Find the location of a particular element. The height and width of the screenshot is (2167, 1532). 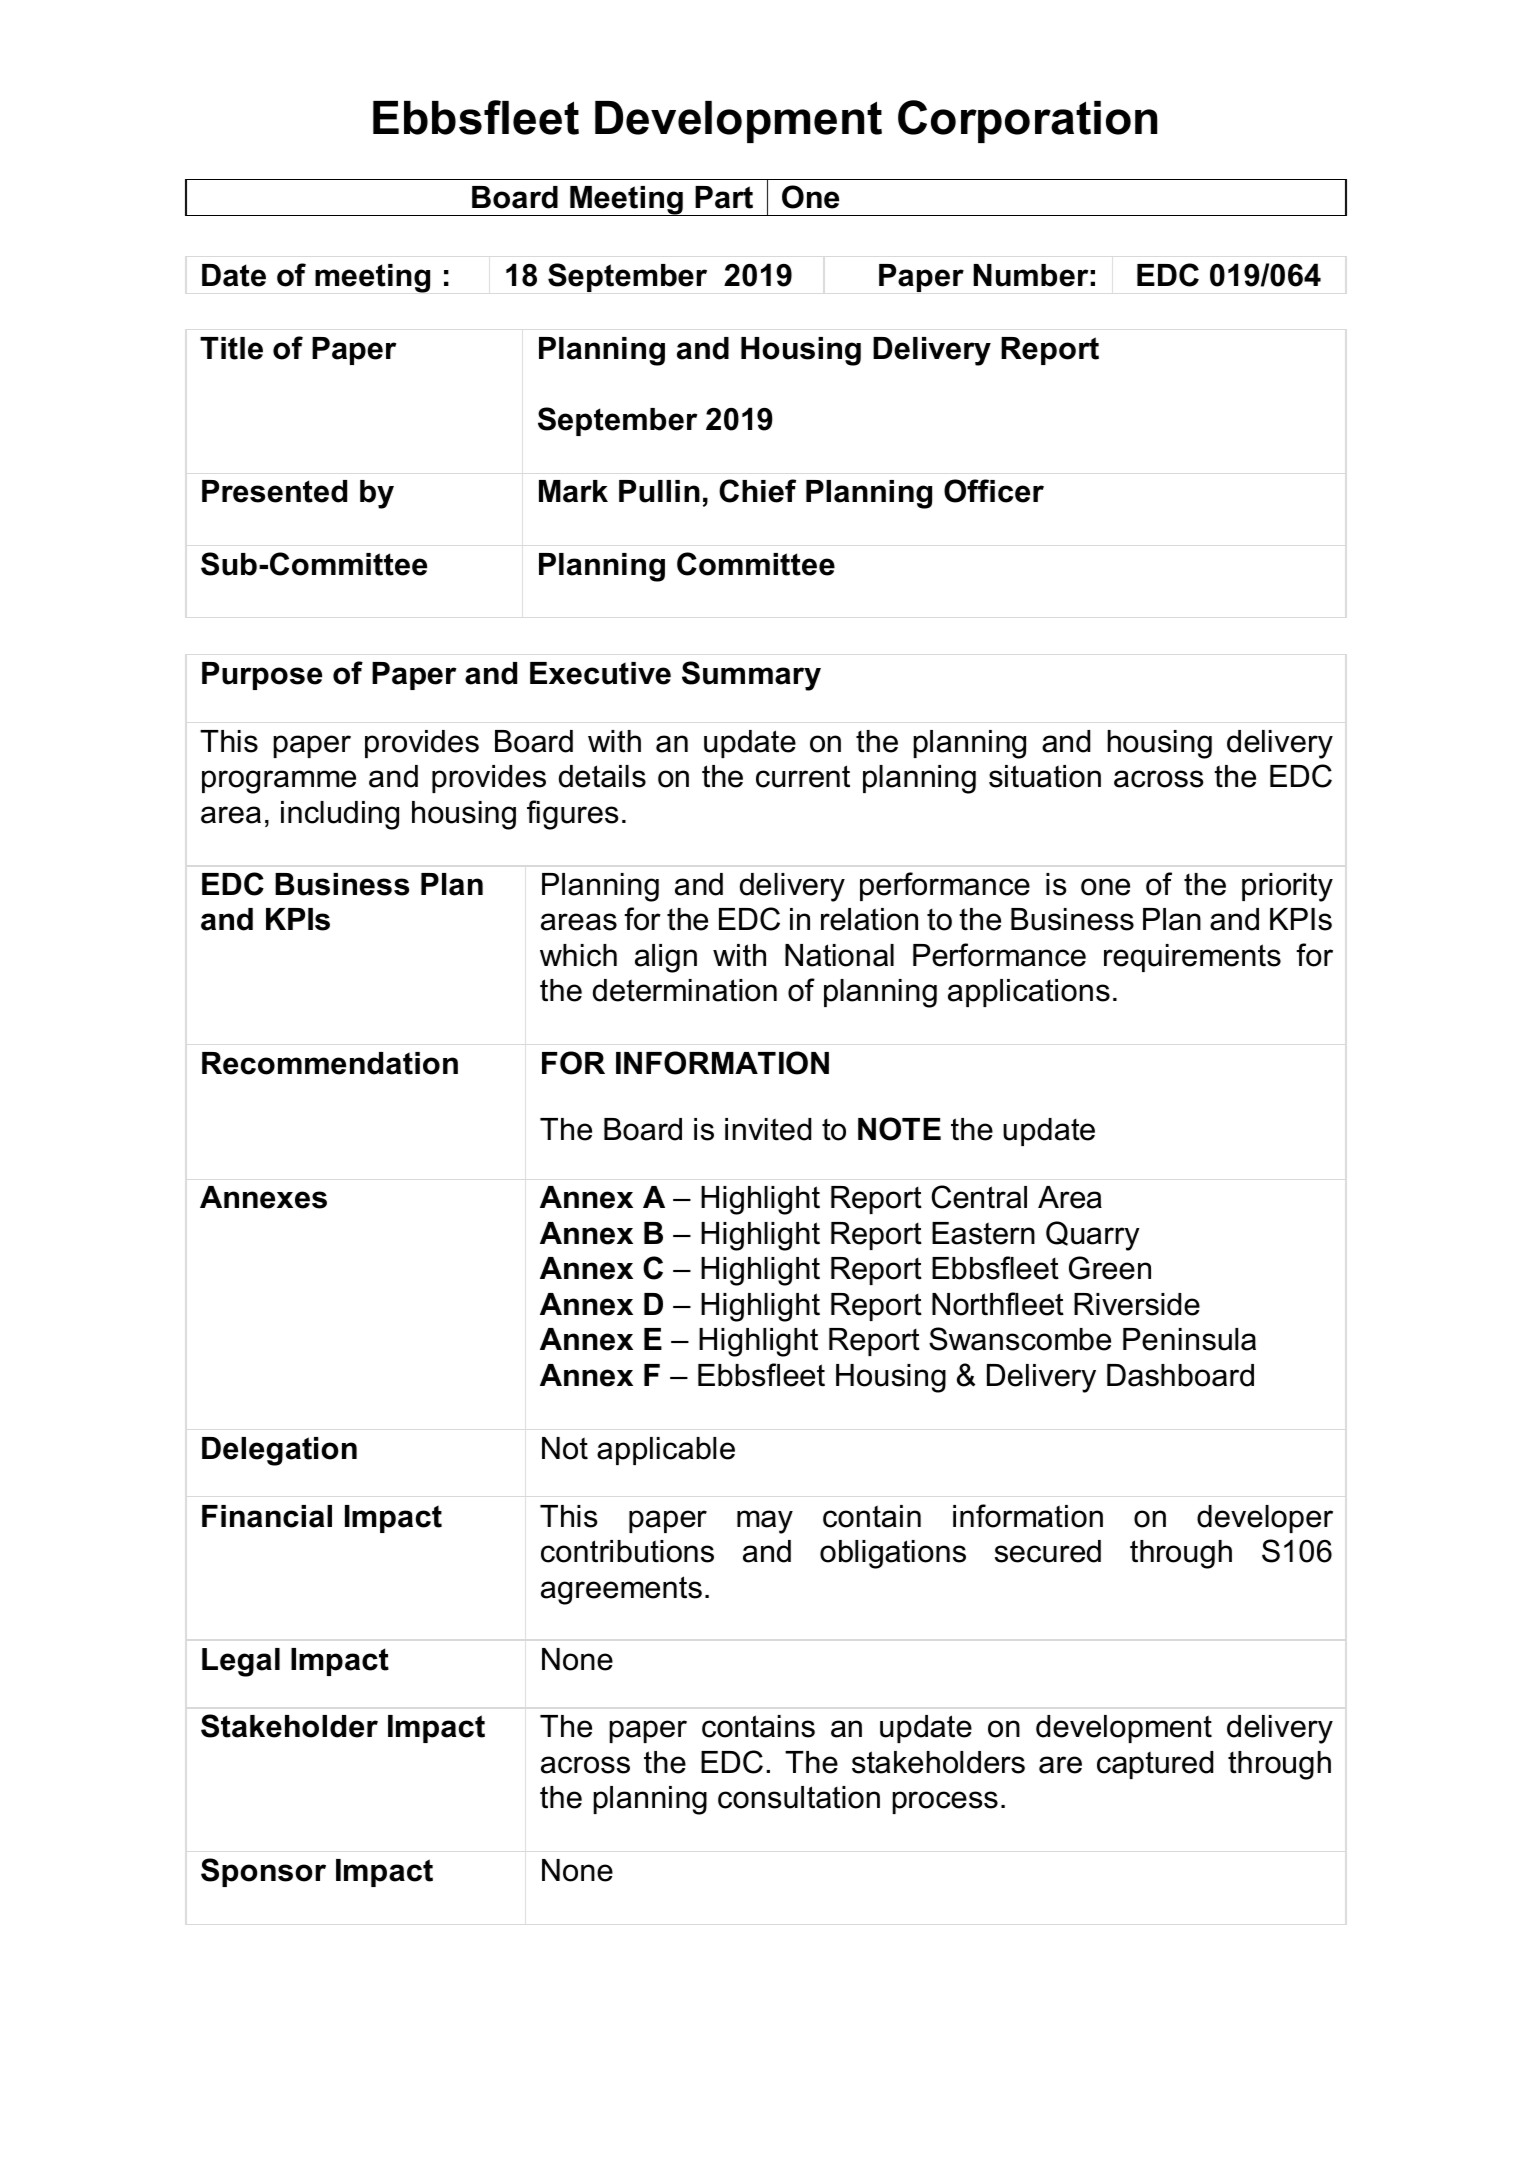

Peninsula is located at coordinates (1189, 1339).
